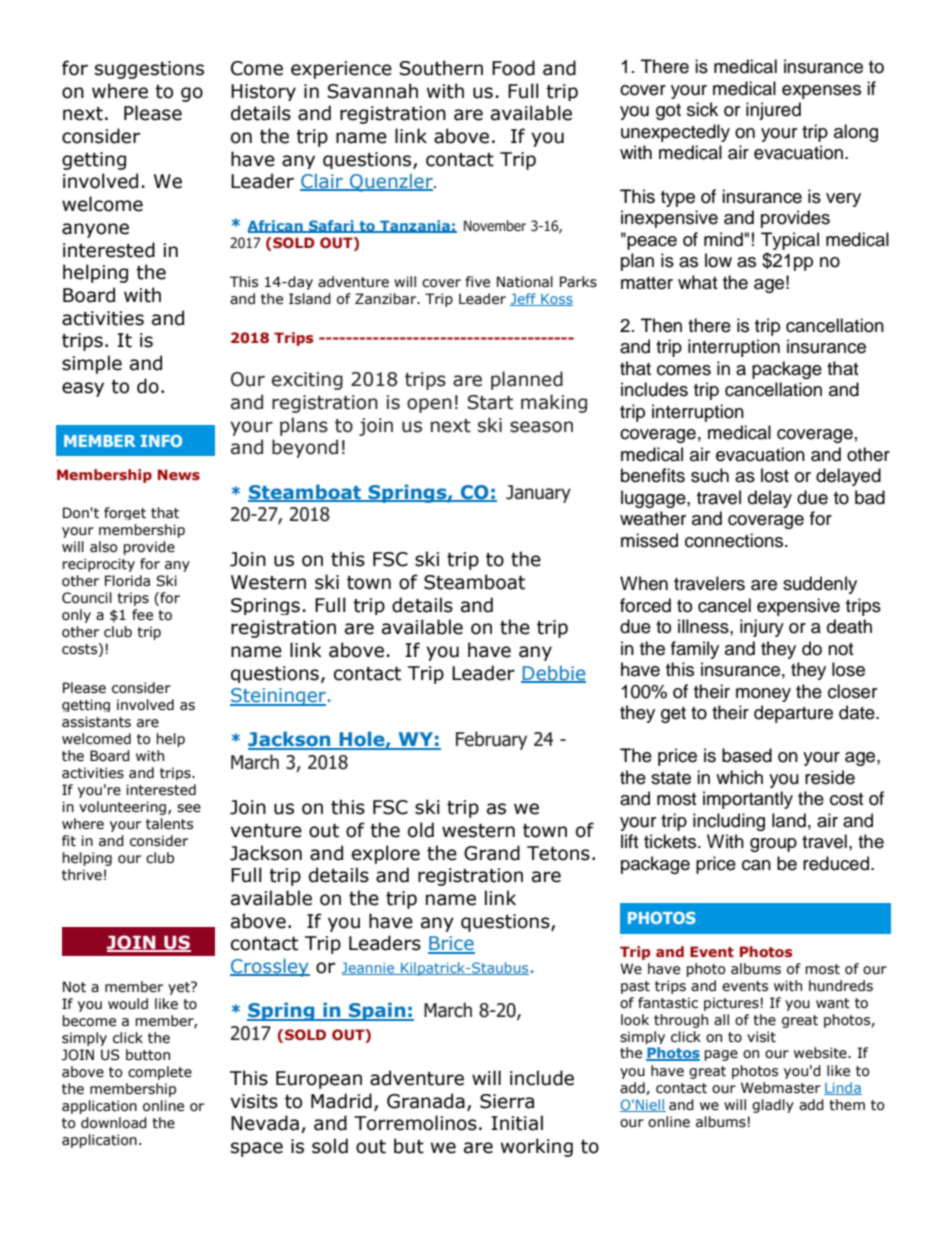 The image size is (952, 1233). Describe the element at coordinates (114, 1123) in the page. I see `download` at that location.
